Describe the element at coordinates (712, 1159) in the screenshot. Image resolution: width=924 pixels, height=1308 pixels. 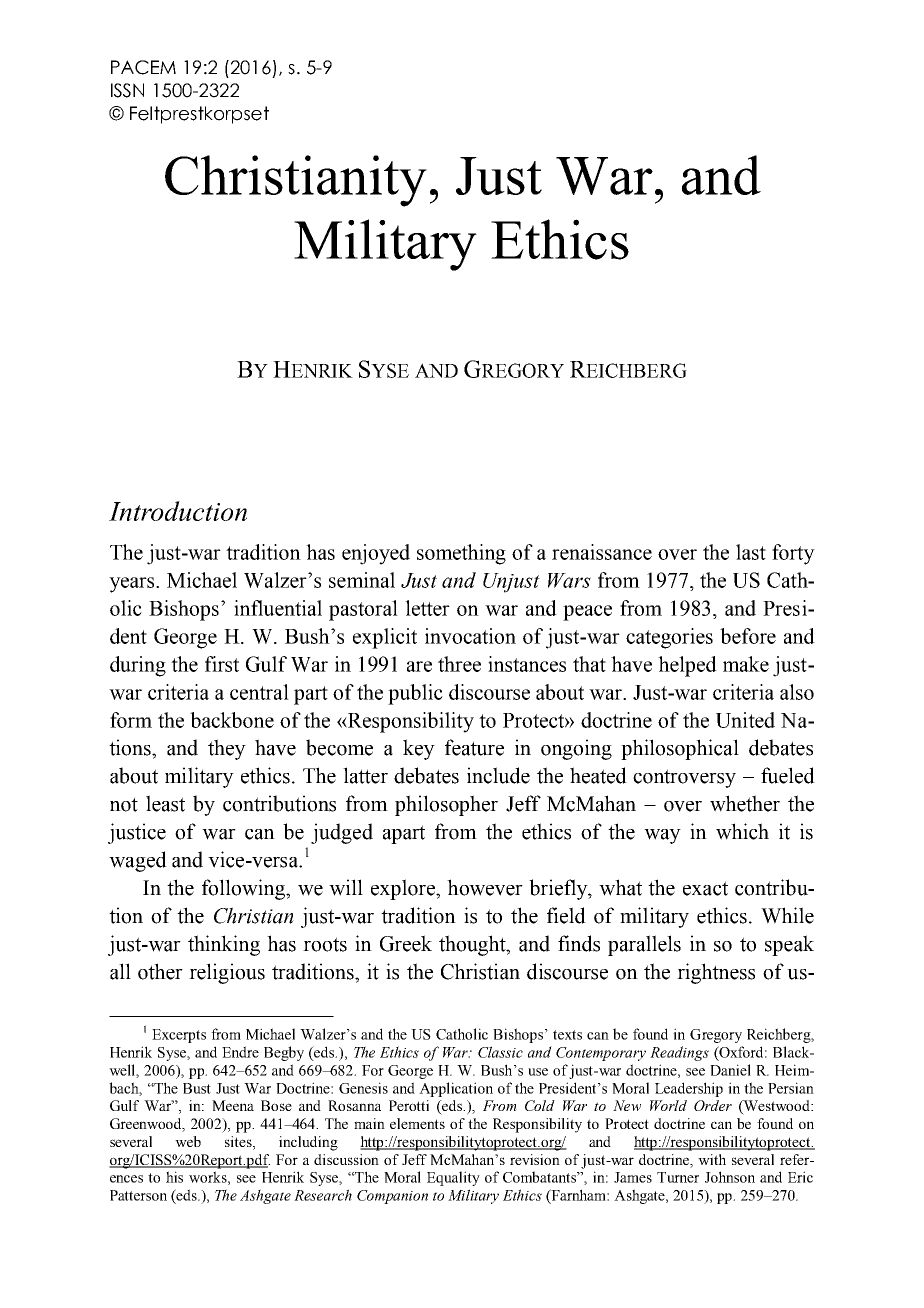
I see `with` at that location.
